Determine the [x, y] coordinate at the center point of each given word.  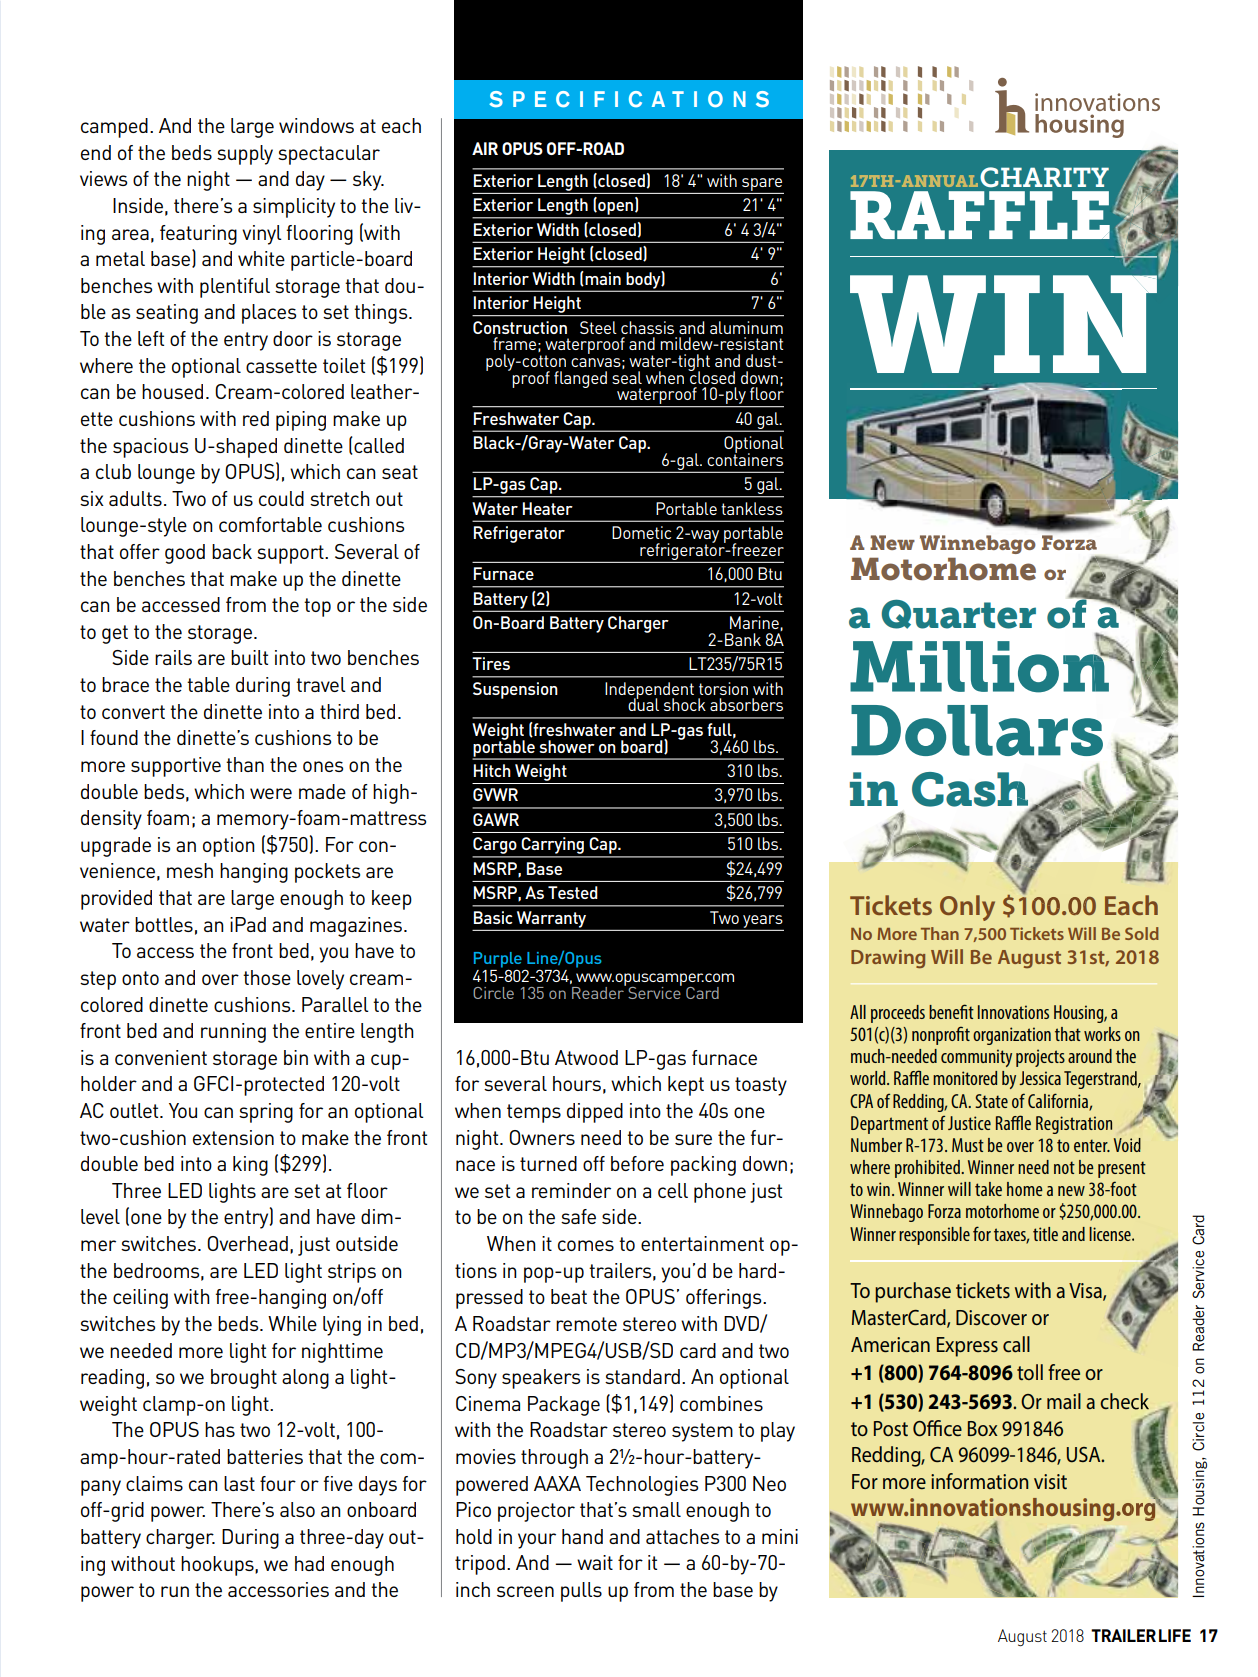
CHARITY [1044, 177]
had [309, 1563]
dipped [595, 1113]
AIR [485, 148]
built [249, 657]
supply [245, 155]
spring [266, 1113]
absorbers [746, 704]
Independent [649, 691]
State [991, 1101]
